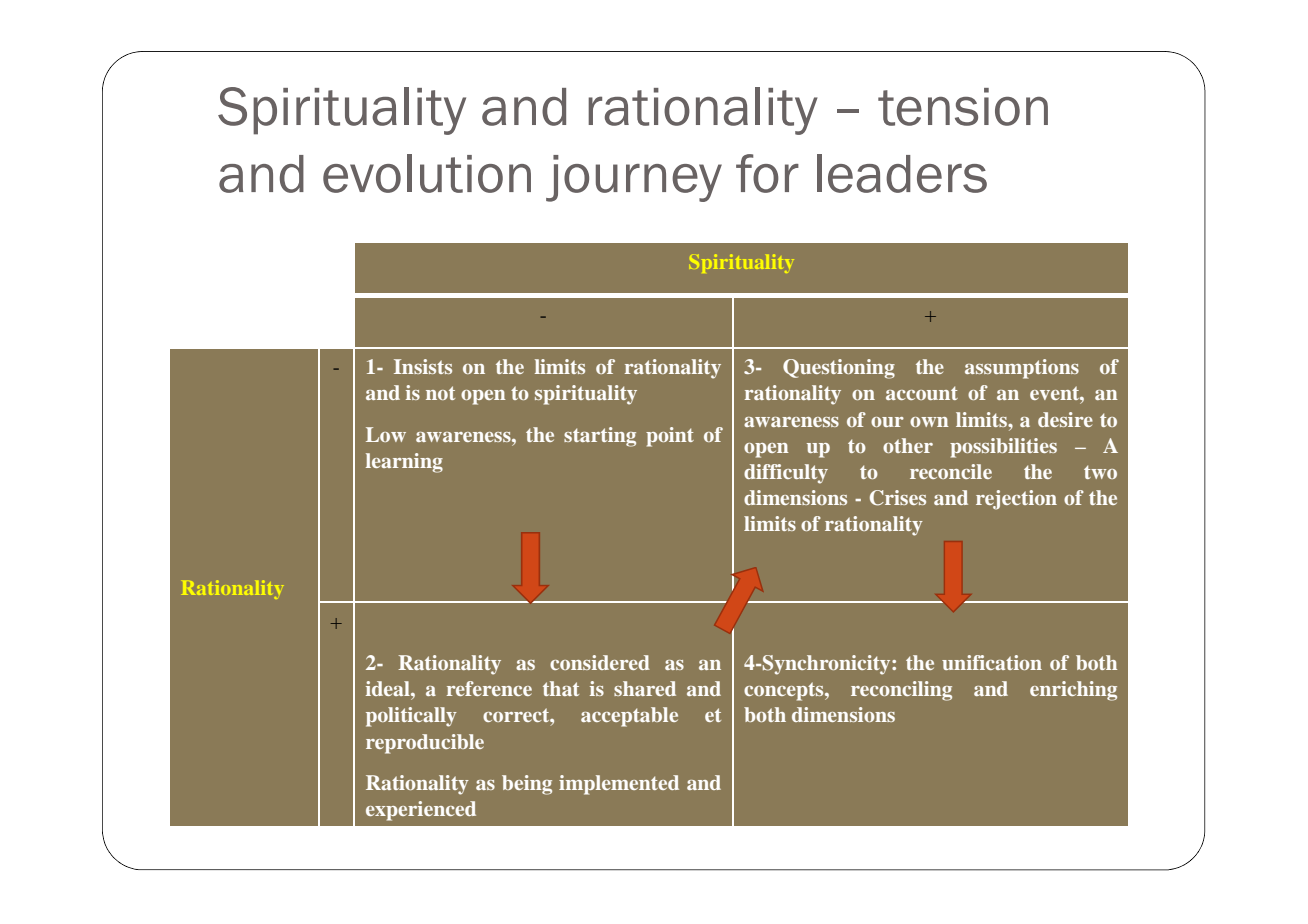 The height and width of the image is (924, 1308). Describe the element at coordinates (404, 463) in the image. I see `learning` at that location.
